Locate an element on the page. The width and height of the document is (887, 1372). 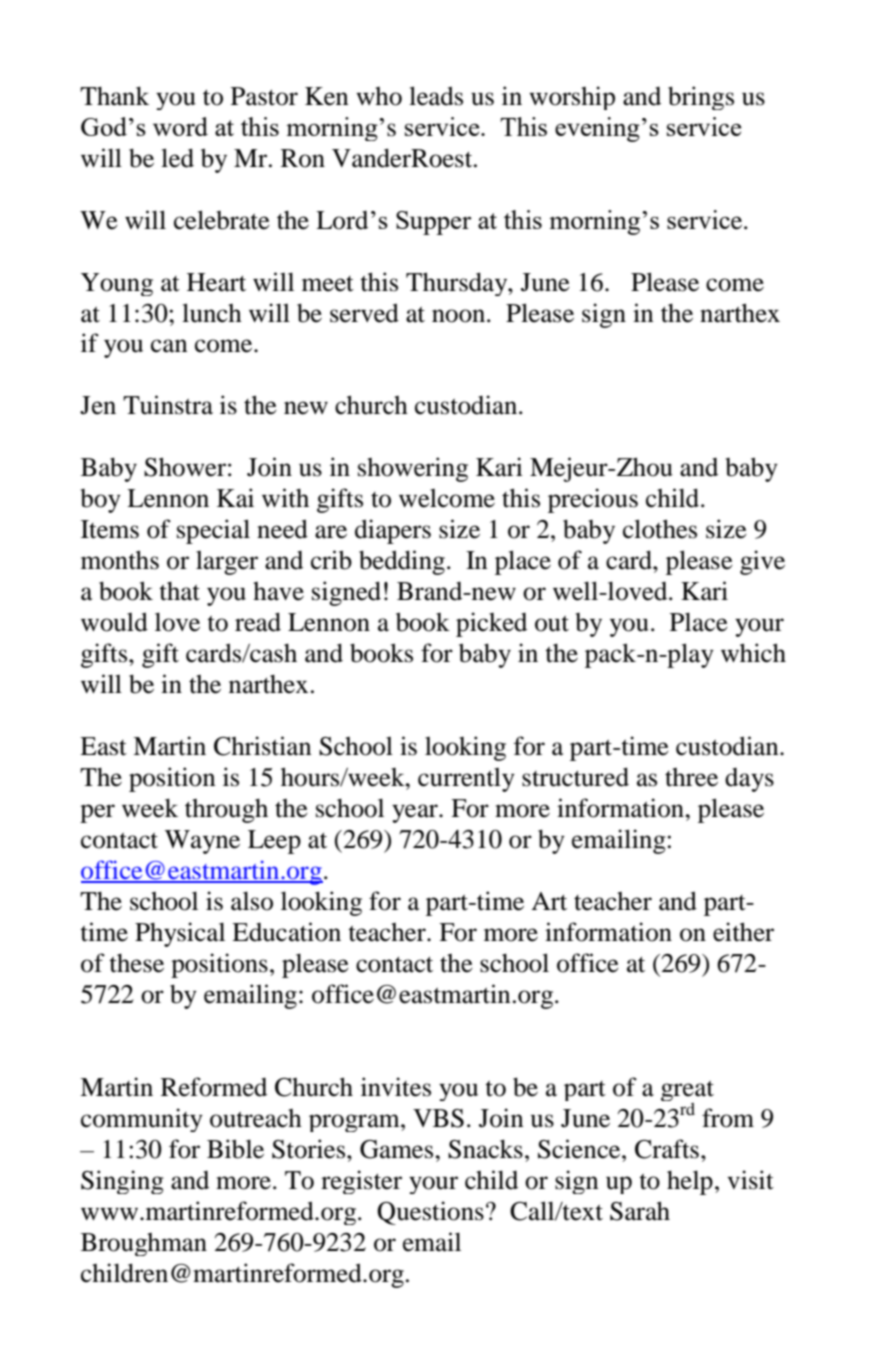
picked is located at coordinates (491, 624).
